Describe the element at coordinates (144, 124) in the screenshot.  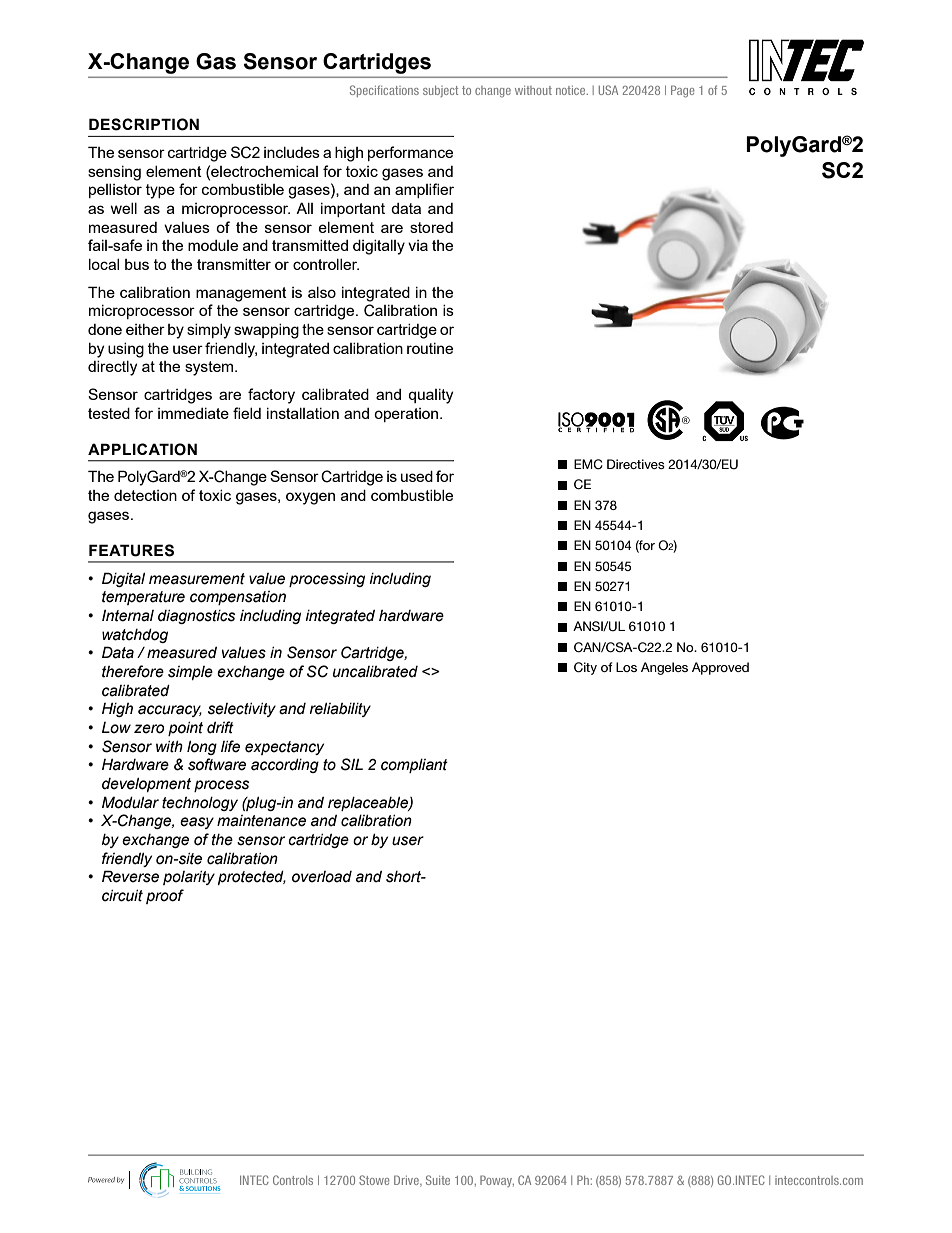
I see `DESCRIPTION` at that location.
